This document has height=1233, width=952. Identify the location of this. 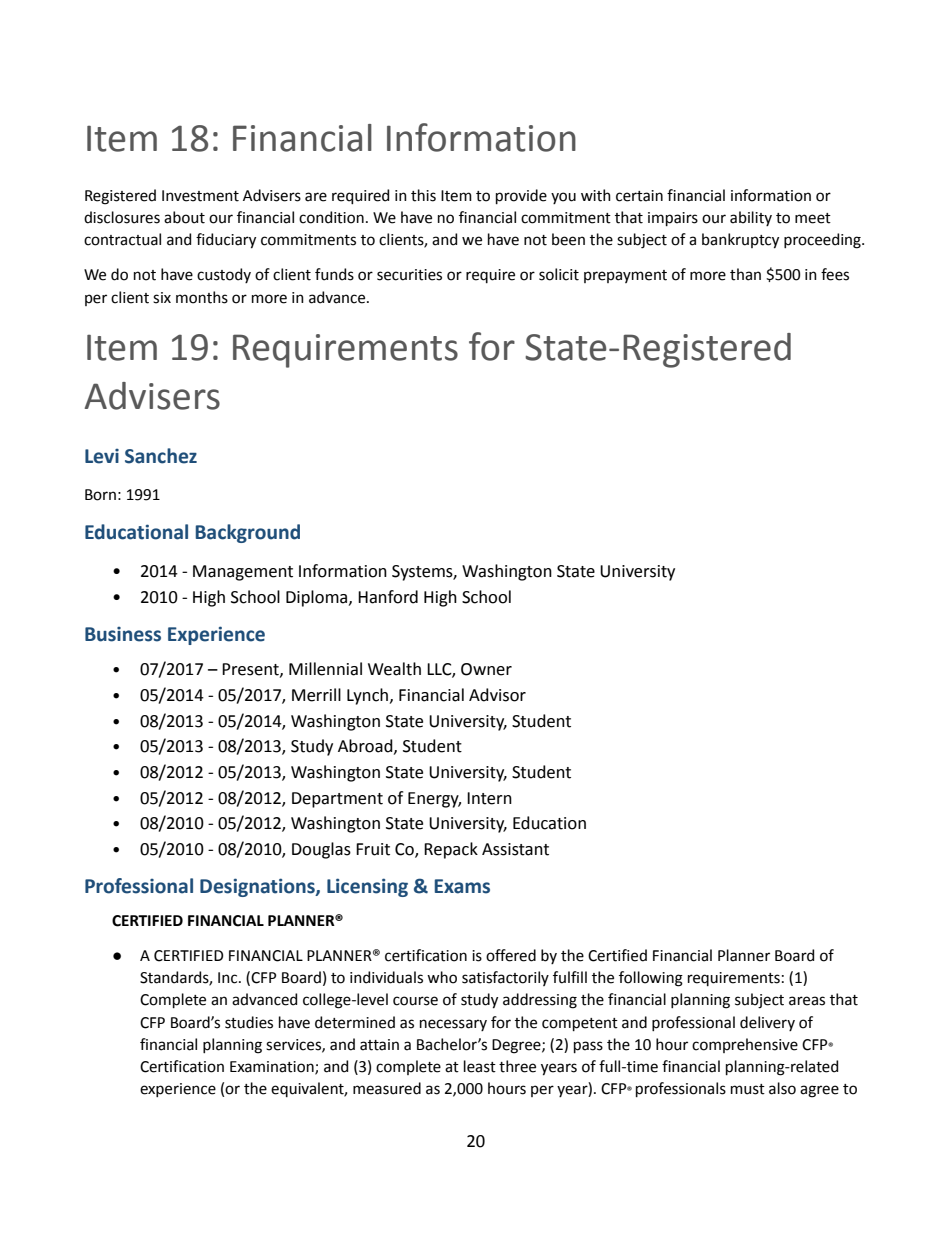
(423, 195).
